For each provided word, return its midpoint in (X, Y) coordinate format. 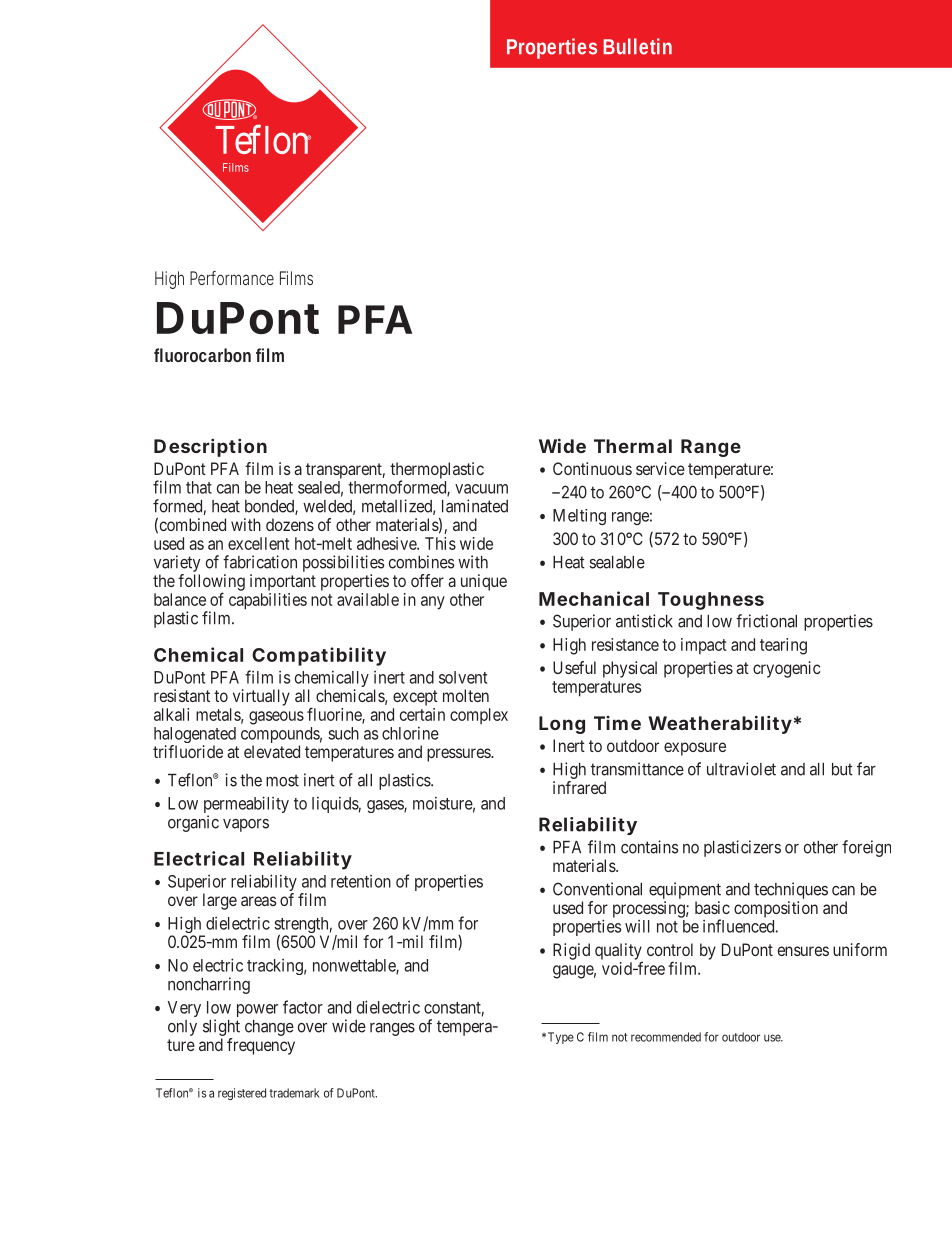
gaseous (276, 718)
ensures (803, 951)
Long (562, 725)
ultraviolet (741, 769)
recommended (666, 1037)
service (660, 468)
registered (242, 1094)
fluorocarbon (202, 355)
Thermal (633, 446)
